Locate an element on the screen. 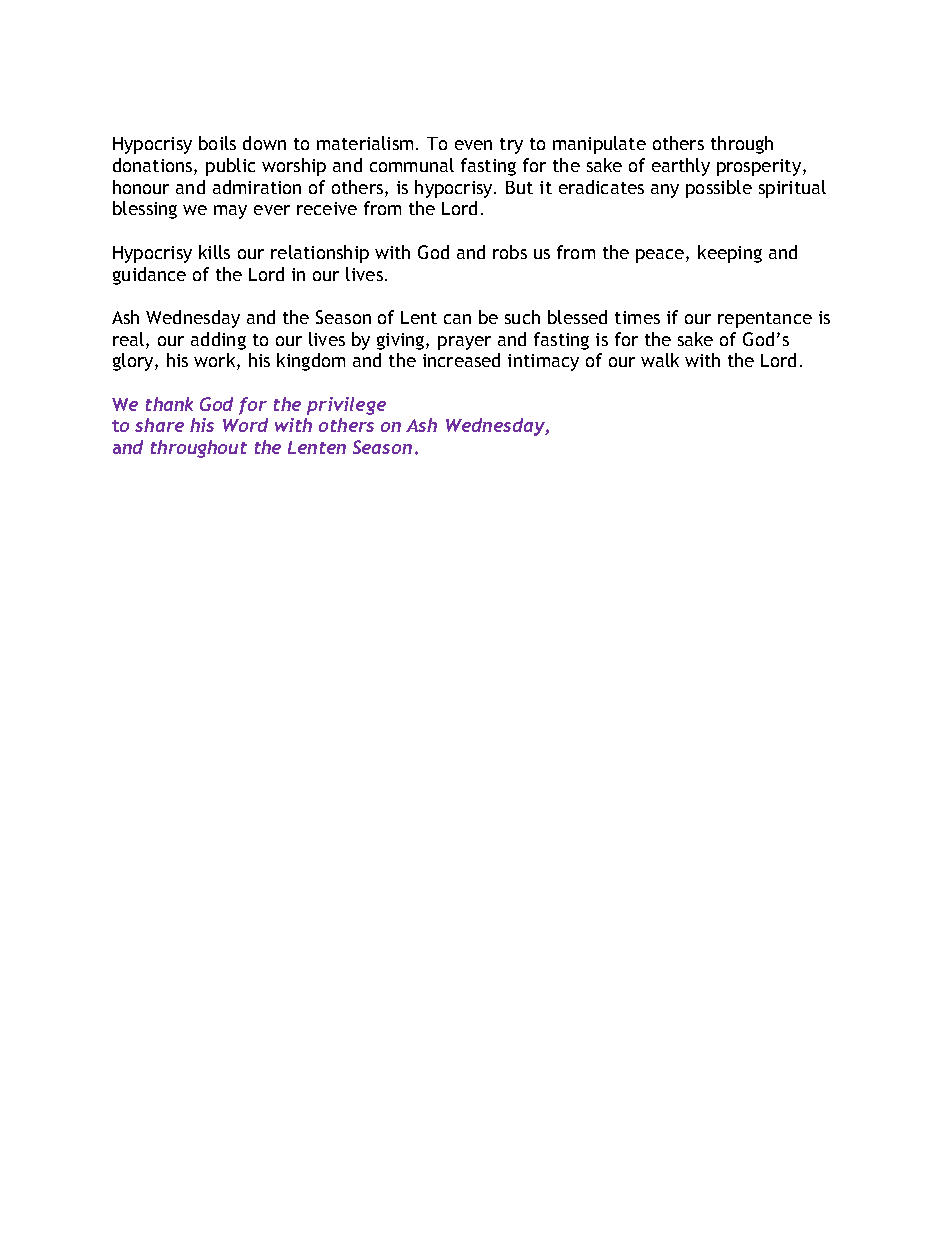 The height and width of the screenshot is (1233, 952). walk is located at coordinates (660, 360).
